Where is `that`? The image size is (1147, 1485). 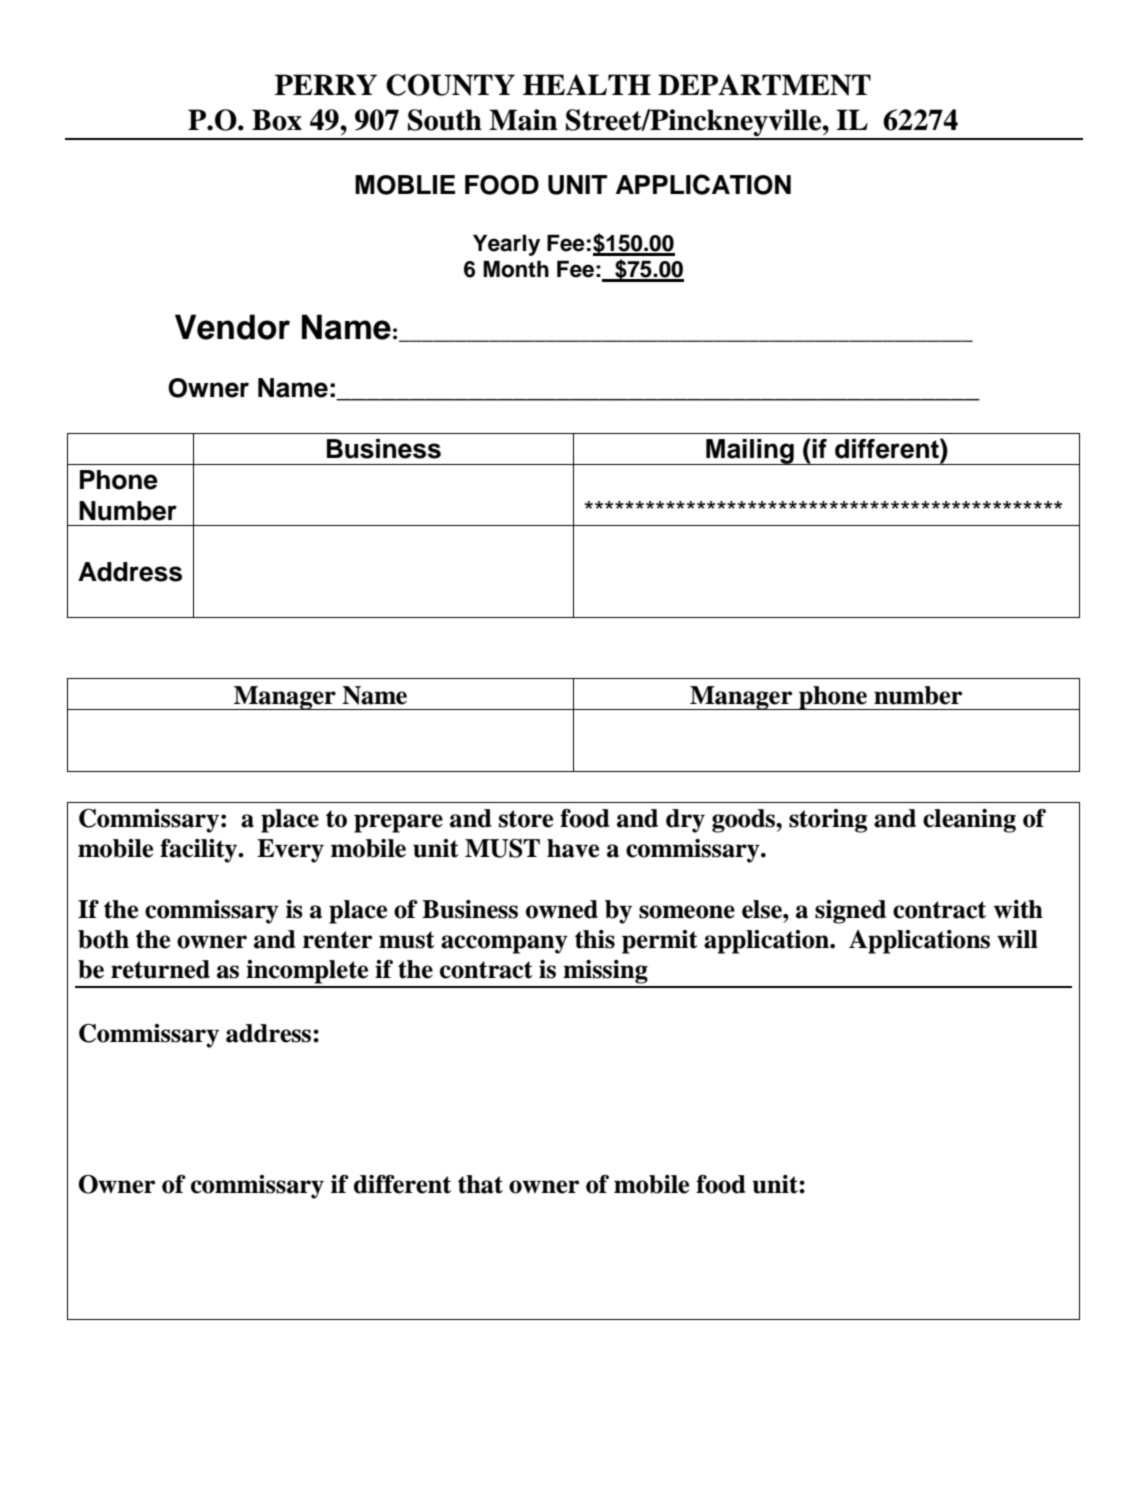
that is located at coordinates (480, 1184).
